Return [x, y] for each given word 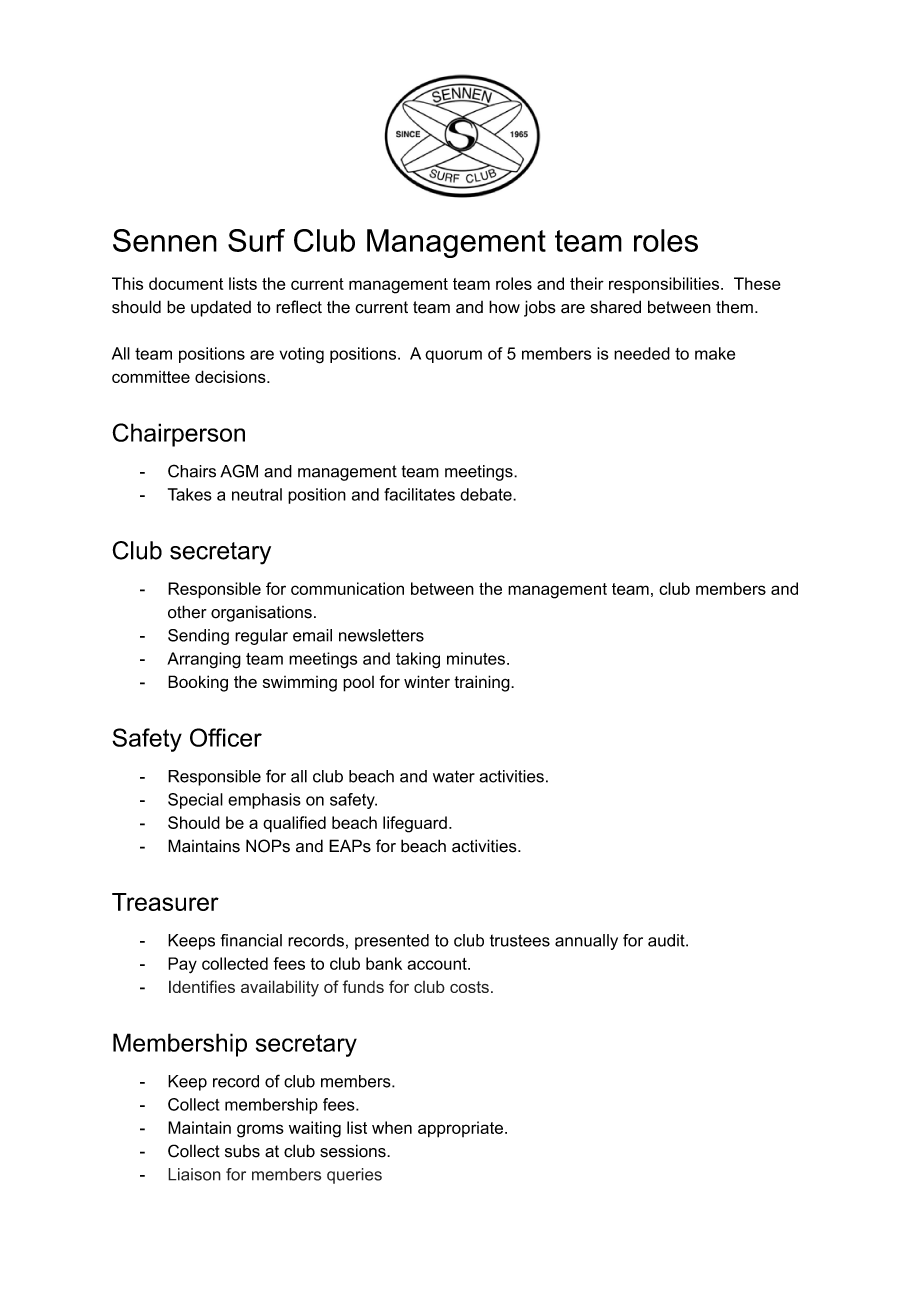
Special [195, 801]
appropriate [460, 1129]
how [504, 307]
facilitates [419, 494]
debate [487, 494]
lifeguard [415, 824]
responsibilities [665, 285]
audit [667, 940]
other [187, 612]
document [186, 283]
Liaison [194, 1174]
